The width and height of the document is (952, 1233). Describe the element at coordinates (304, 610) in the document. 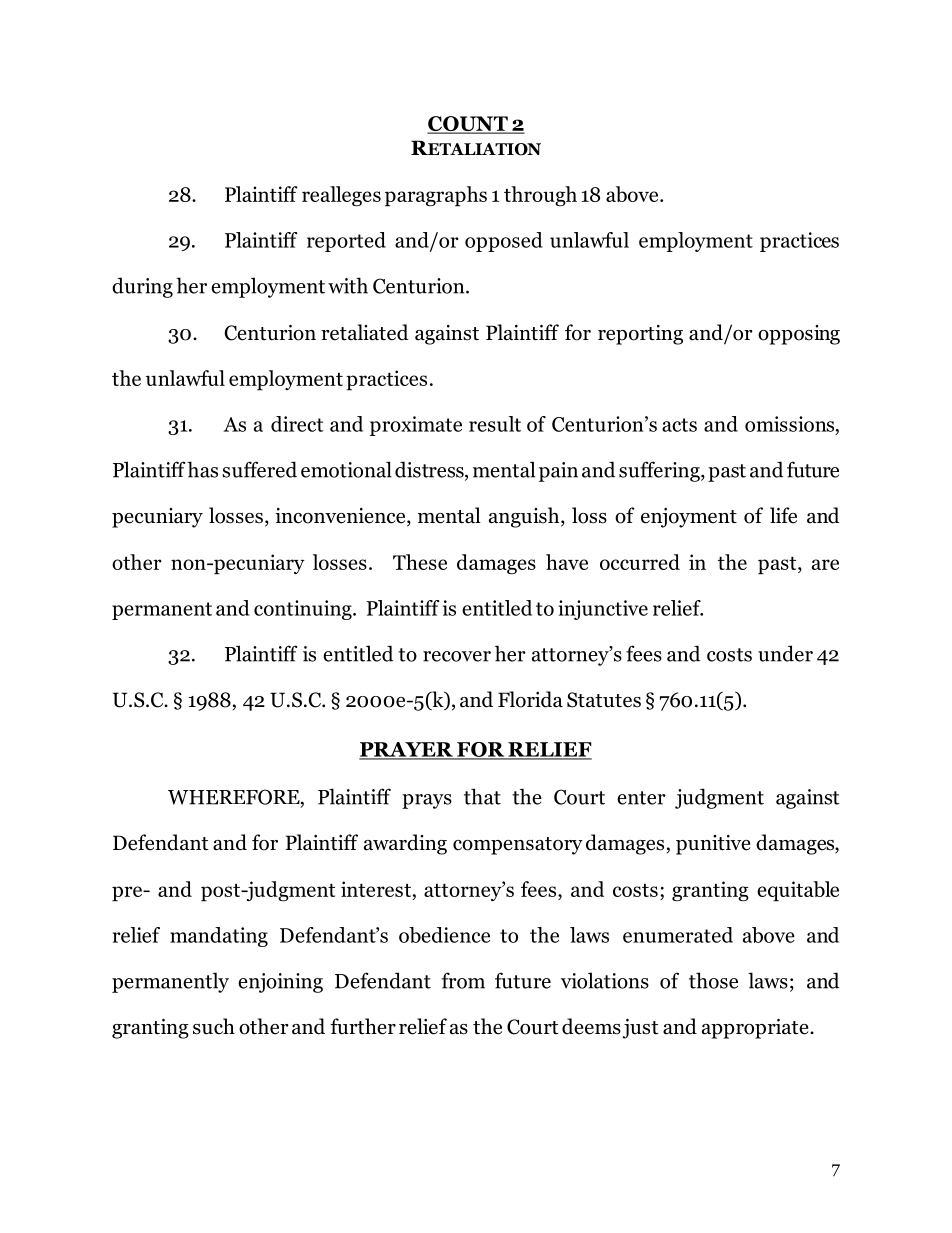

I see `continuing` at that location.
